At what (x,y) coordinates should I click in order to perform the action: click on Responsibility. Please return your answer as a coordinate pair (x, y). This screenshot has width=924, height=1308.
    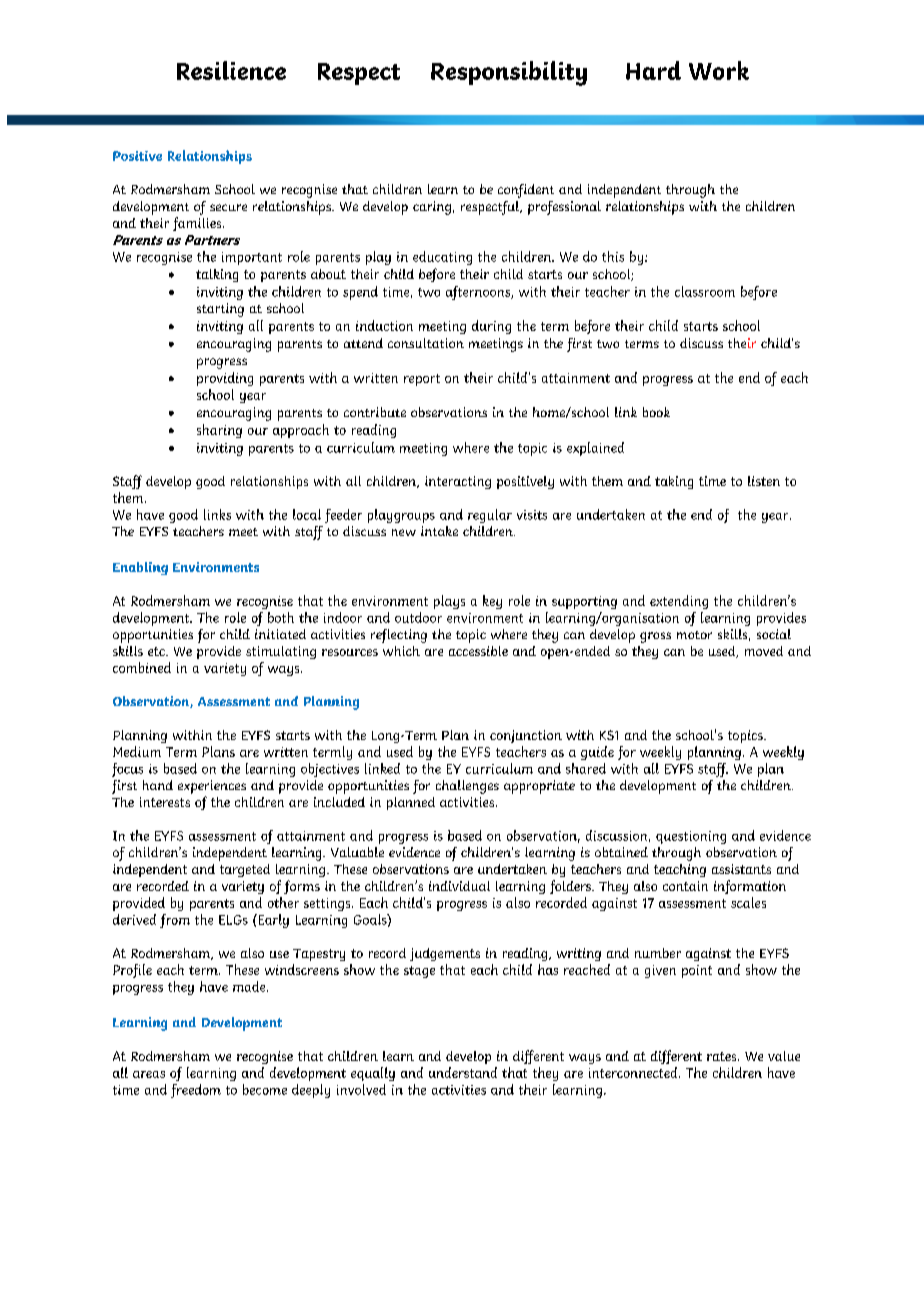
    Looking at the image, I should click on (509, 73).
